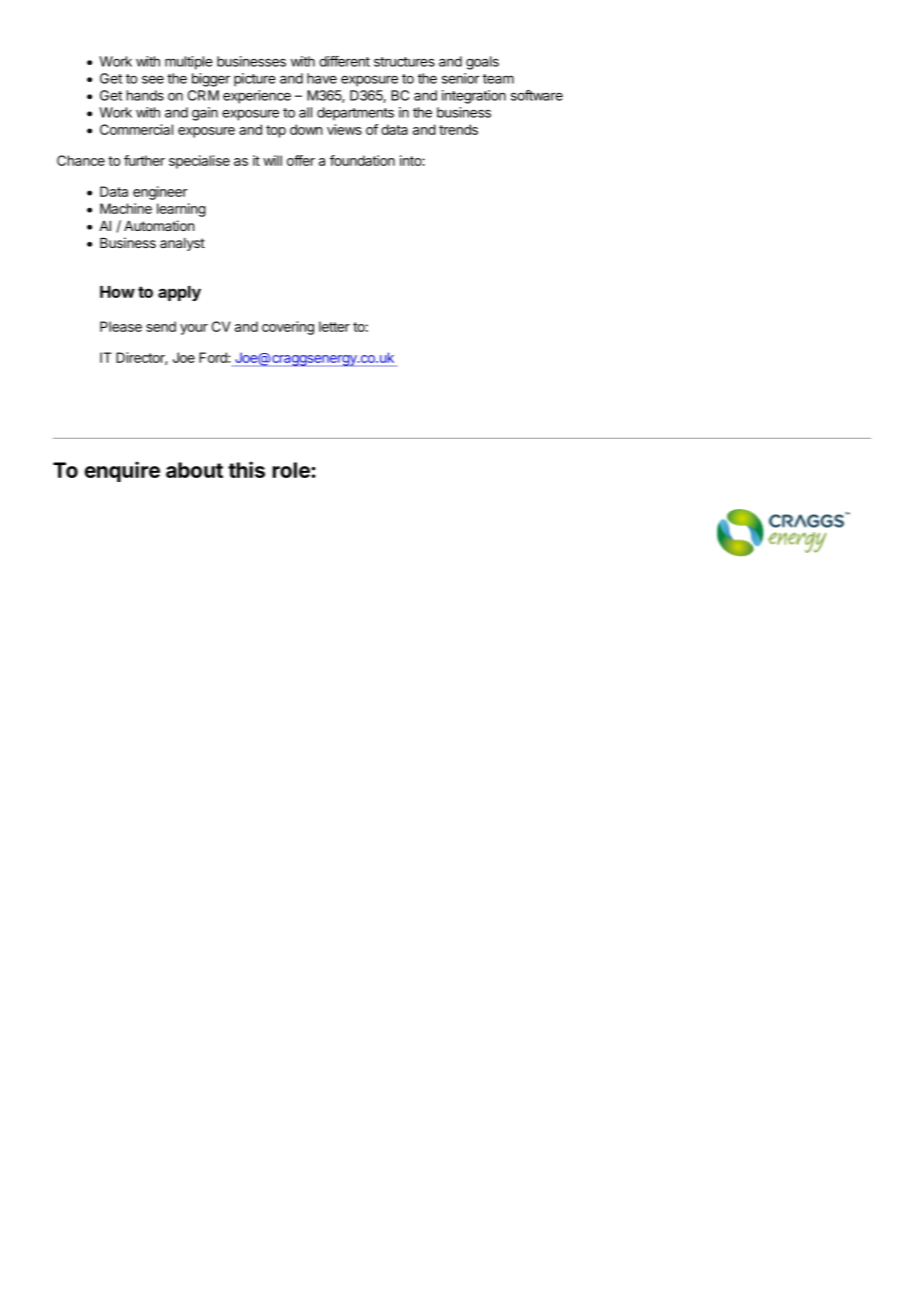  What do you see at coordinates (144, 160) in the image?
I see `further` at bounding box center [144, 160].
